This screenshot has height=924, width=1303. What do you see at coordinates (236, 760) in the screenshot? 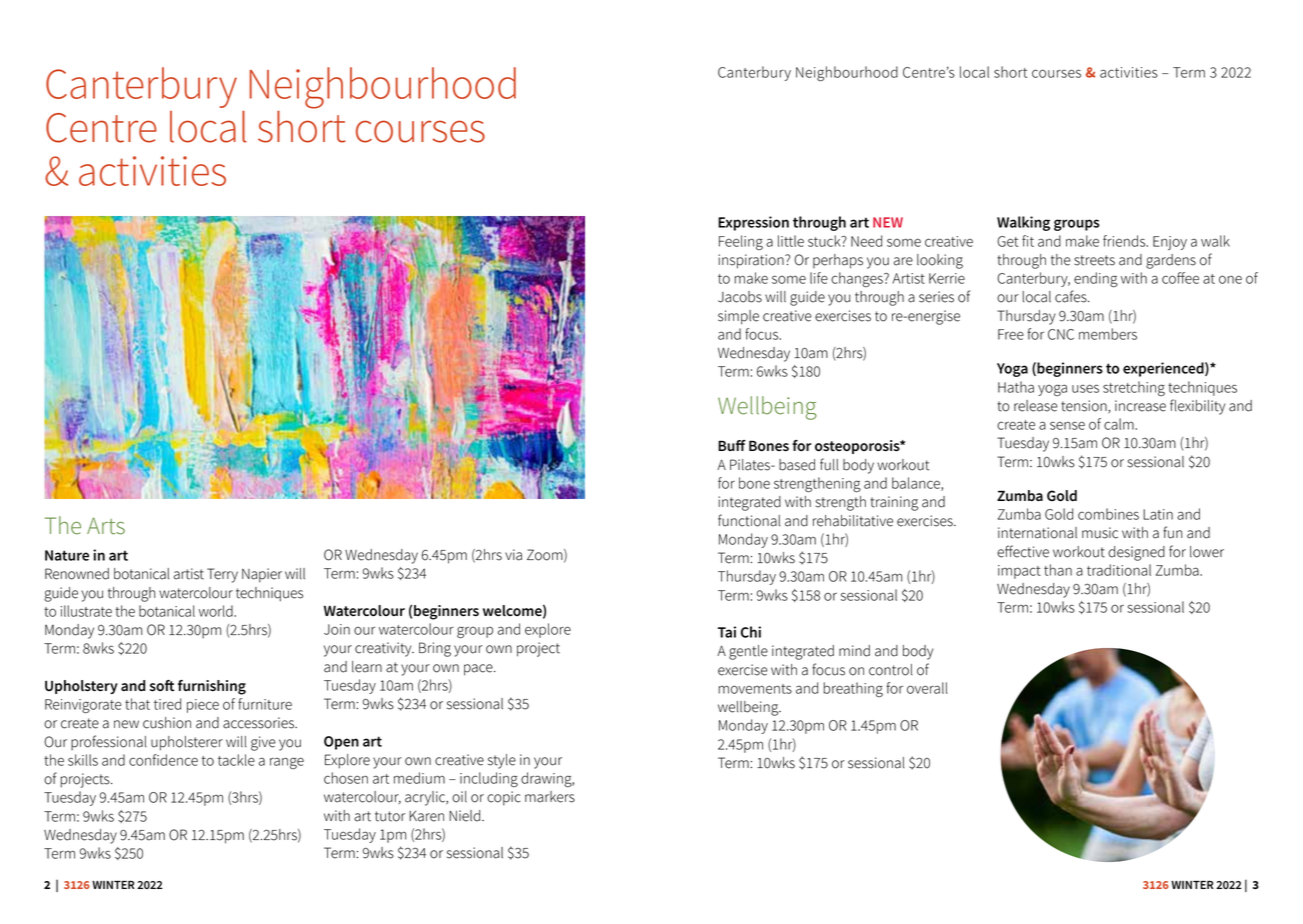
I see `tackle` at bounding box center [236, 760].
